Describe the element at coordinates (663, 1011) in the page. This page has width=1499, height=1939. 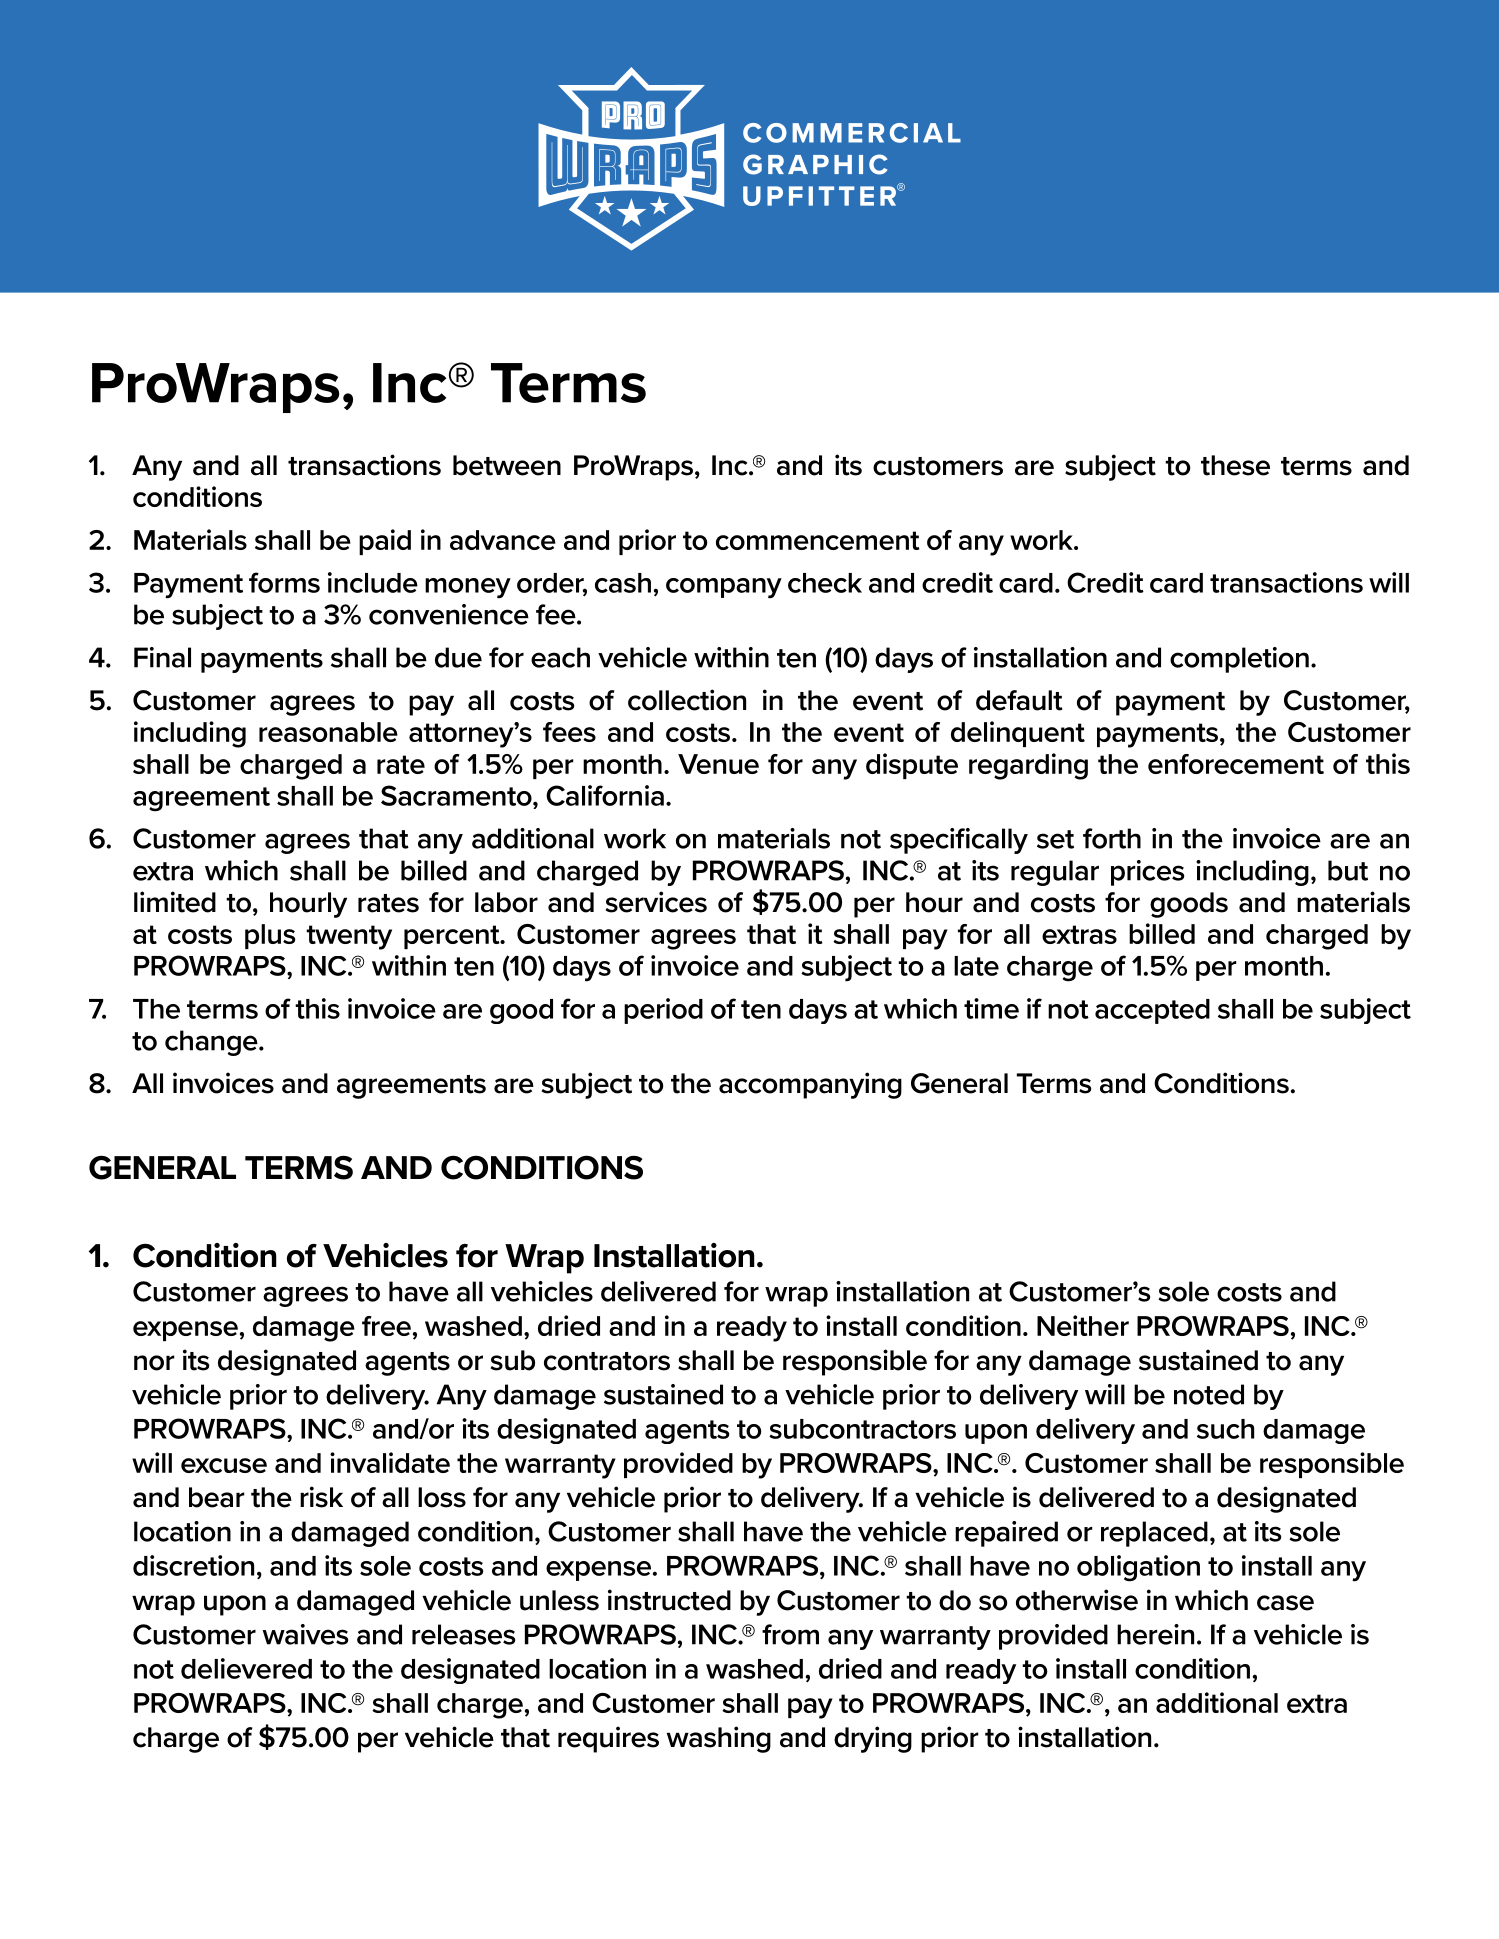
I see `period` at that location.
